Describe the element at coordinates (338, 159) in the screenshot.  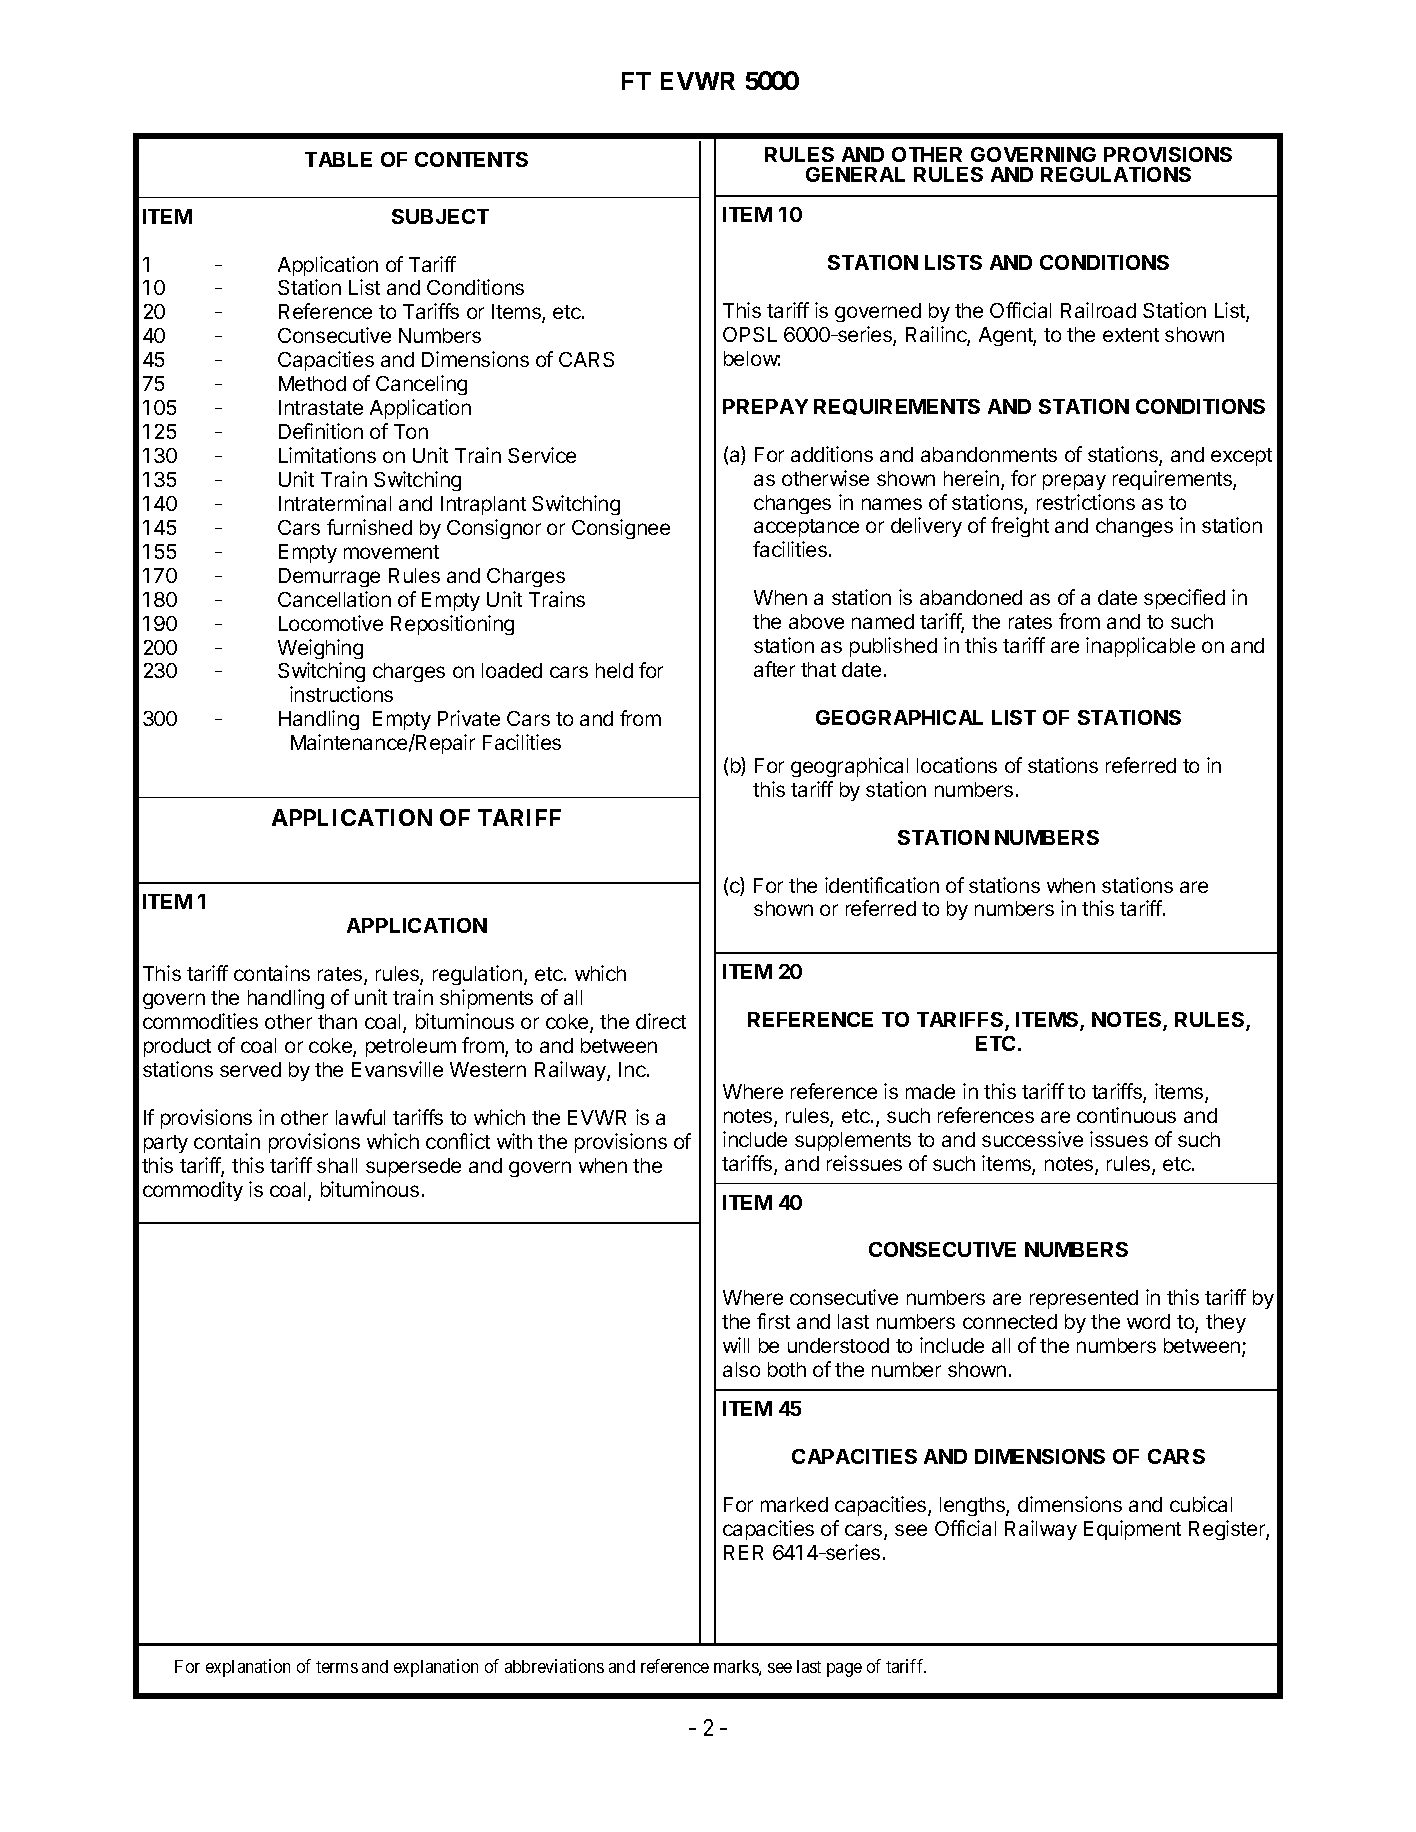
I see `TABLE` at that location.
